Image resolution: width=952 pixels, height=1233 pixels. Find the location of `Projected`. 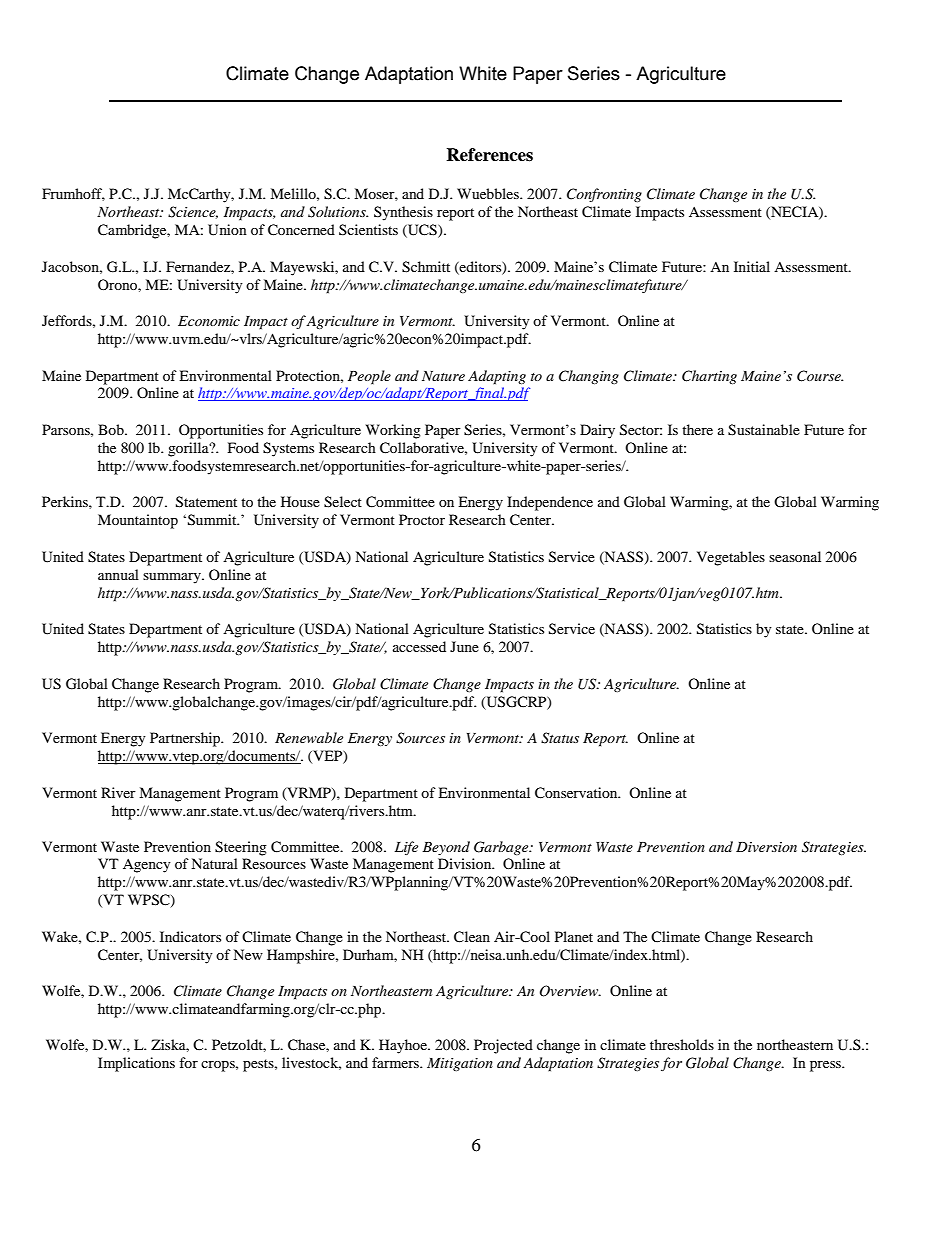

Projected is located at coordinates (503, 1046).
